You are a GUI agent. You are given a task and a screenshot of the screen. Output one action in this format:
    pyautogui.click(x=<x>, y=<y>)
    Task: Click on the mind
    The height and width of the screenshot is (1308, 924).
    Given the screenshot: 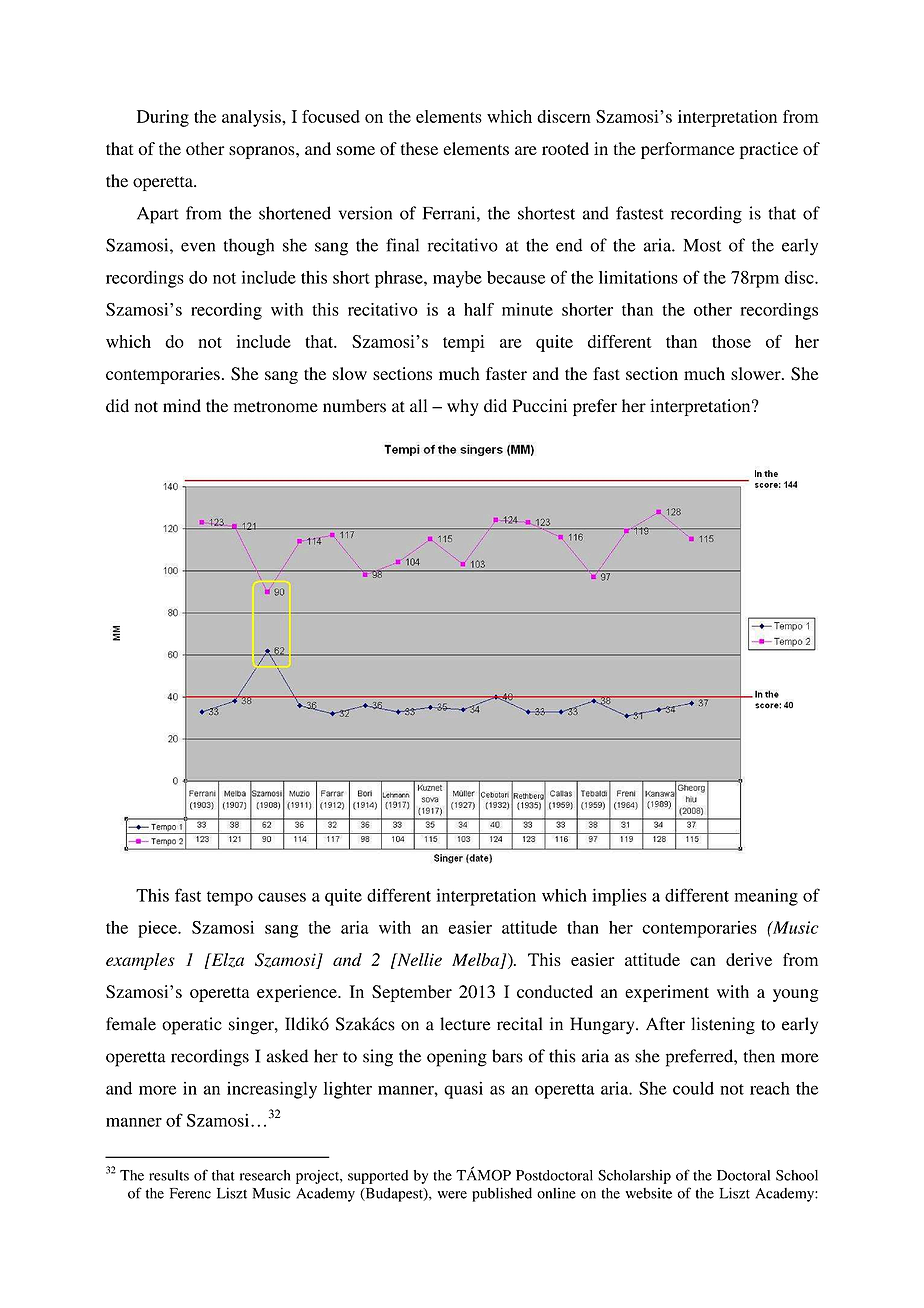 What is the action you would take?
    pyautogui.click(x=182, y=406)
